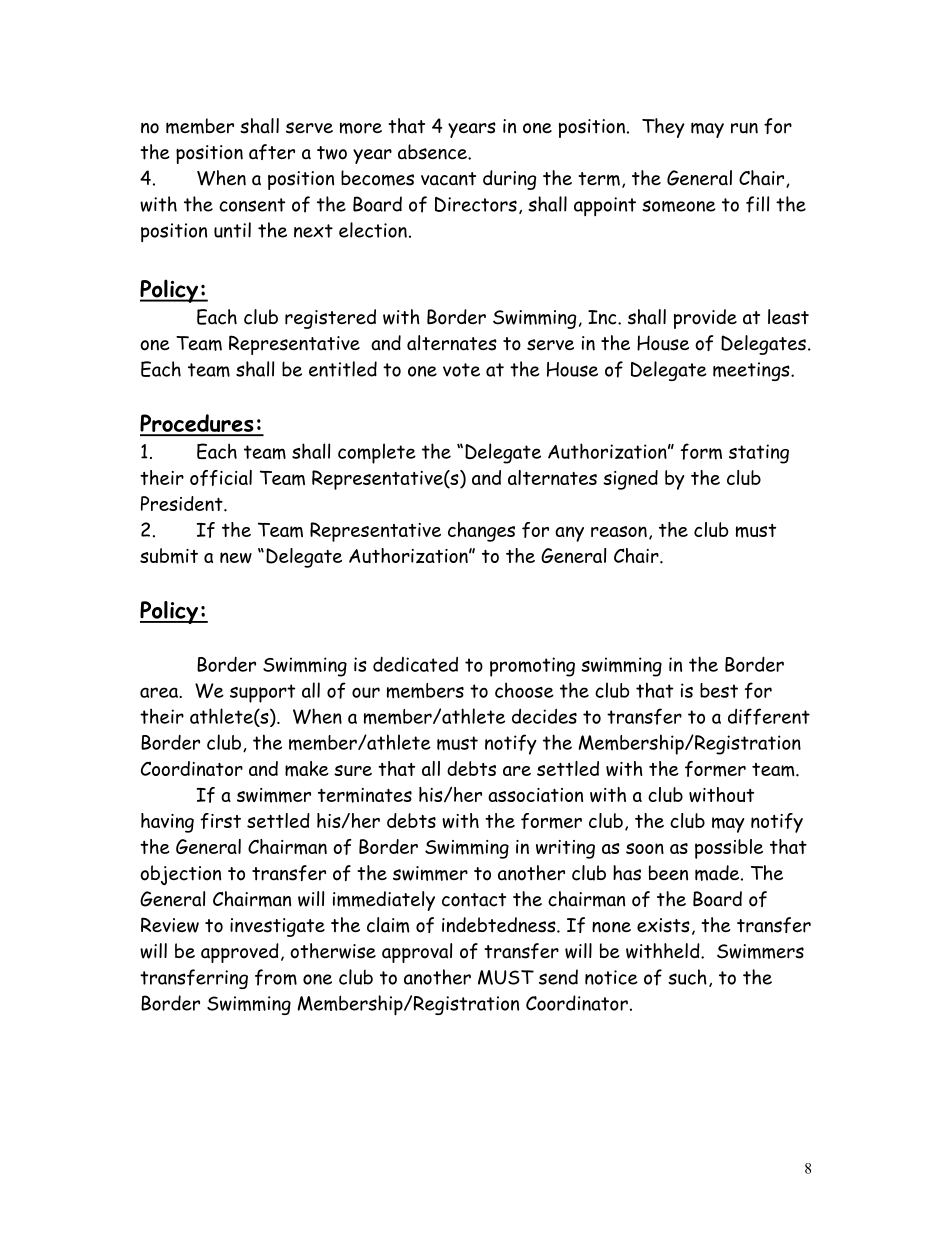 This page has width=952, height=1233. What do you see at coordinates (433, 152) in the page?
I see `absence` at bounding box center [433, 152].
